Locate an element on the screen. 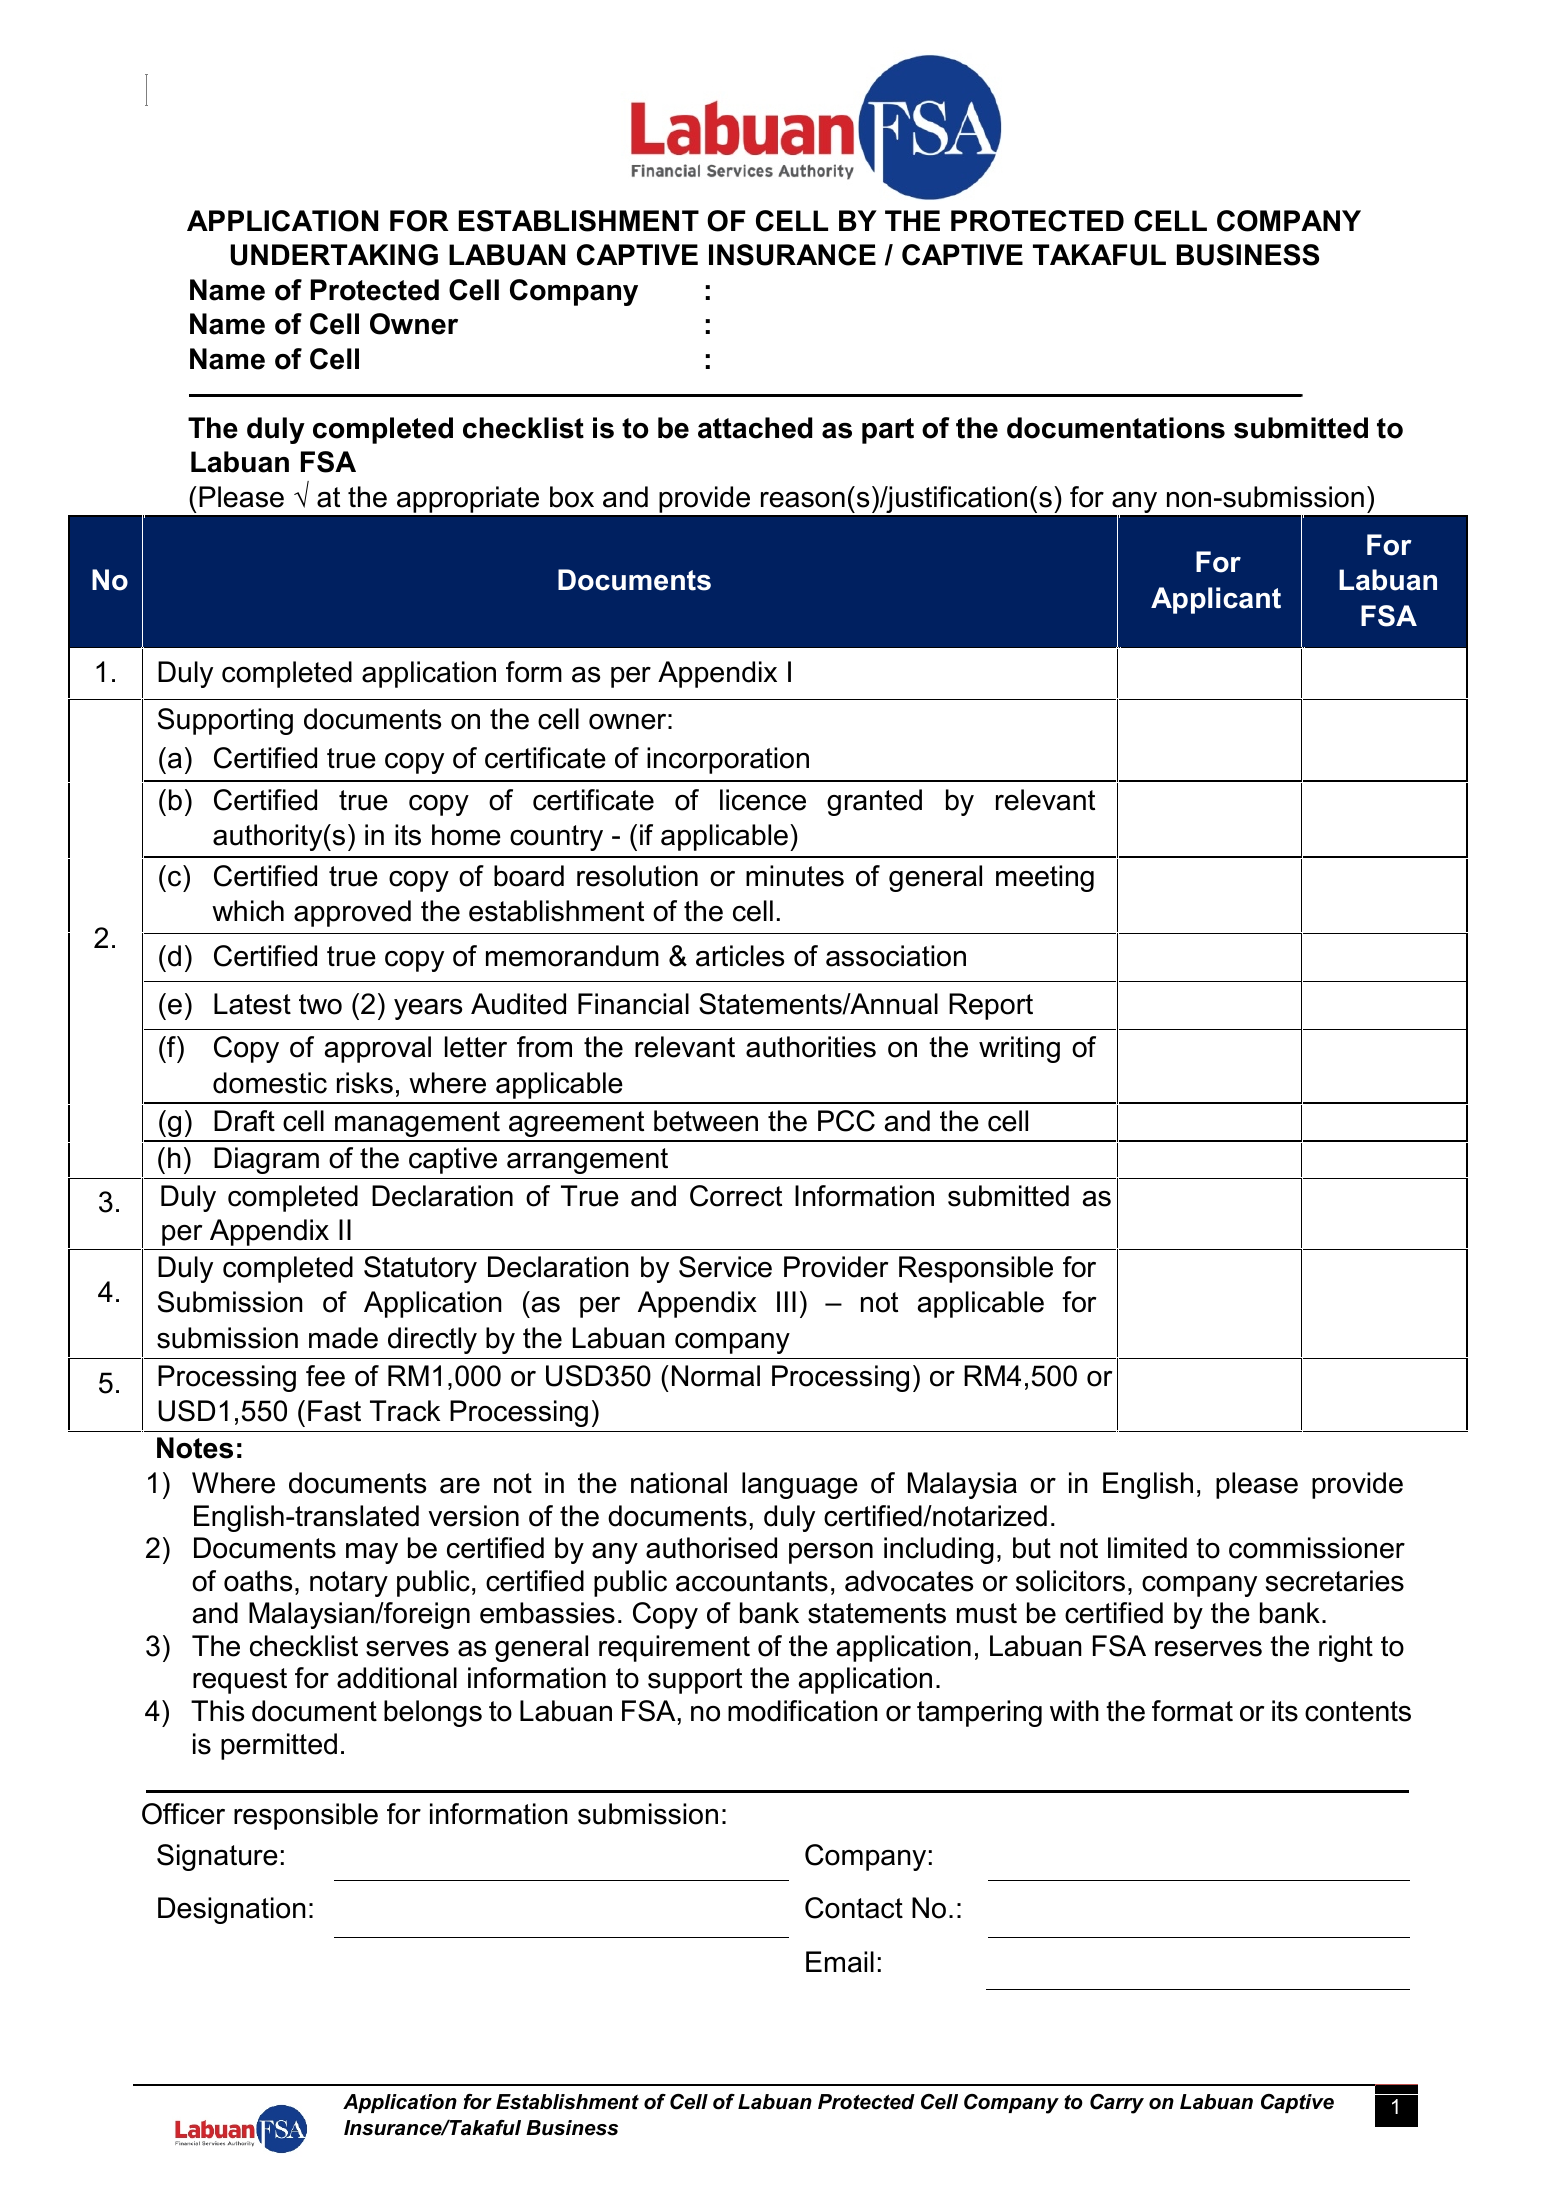 The height and width of the screenshot is (2186, 1545). Carry is located at coordinates (1117, 2104).
